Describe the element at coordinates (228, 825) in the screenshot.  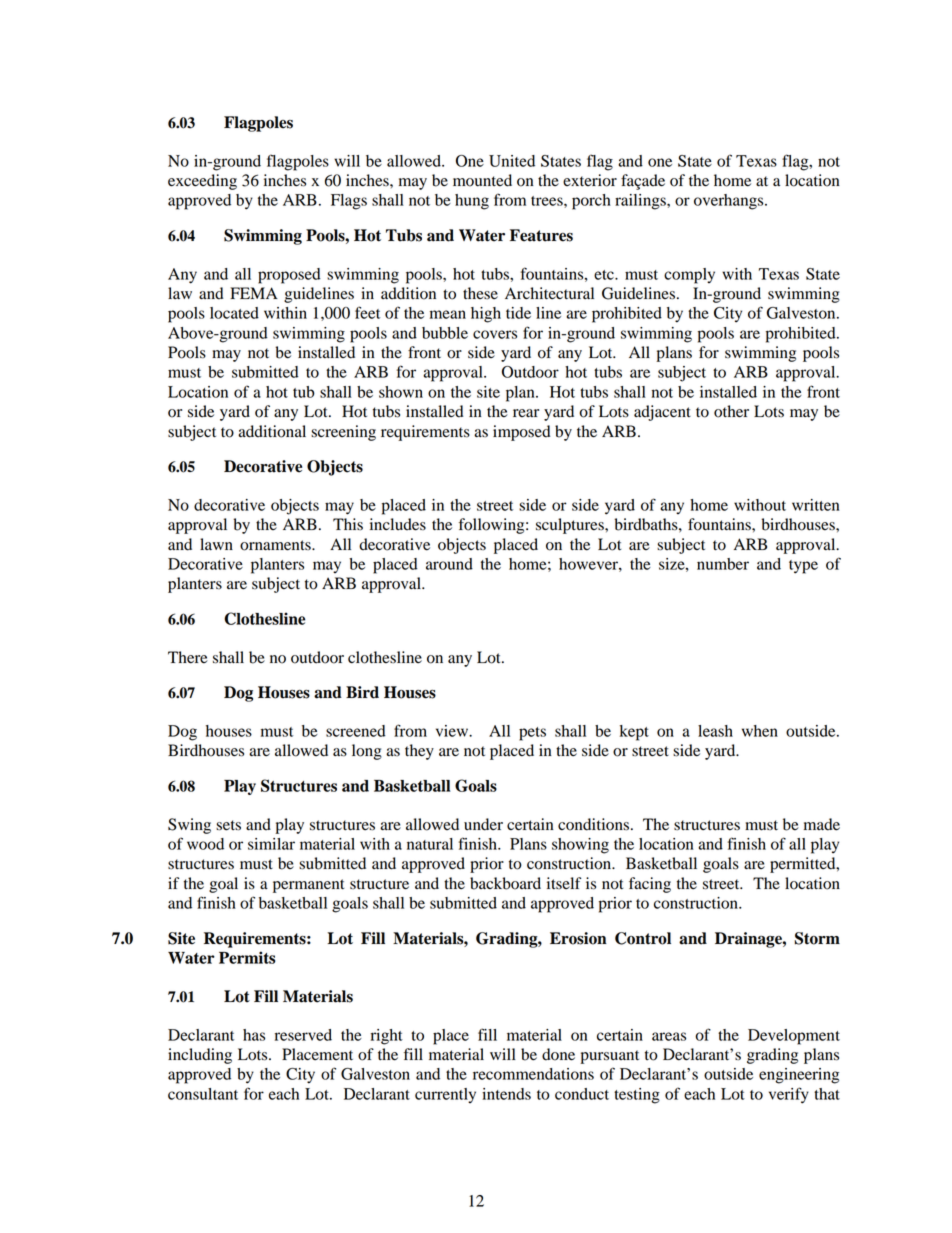
I see `sets` at that location.
